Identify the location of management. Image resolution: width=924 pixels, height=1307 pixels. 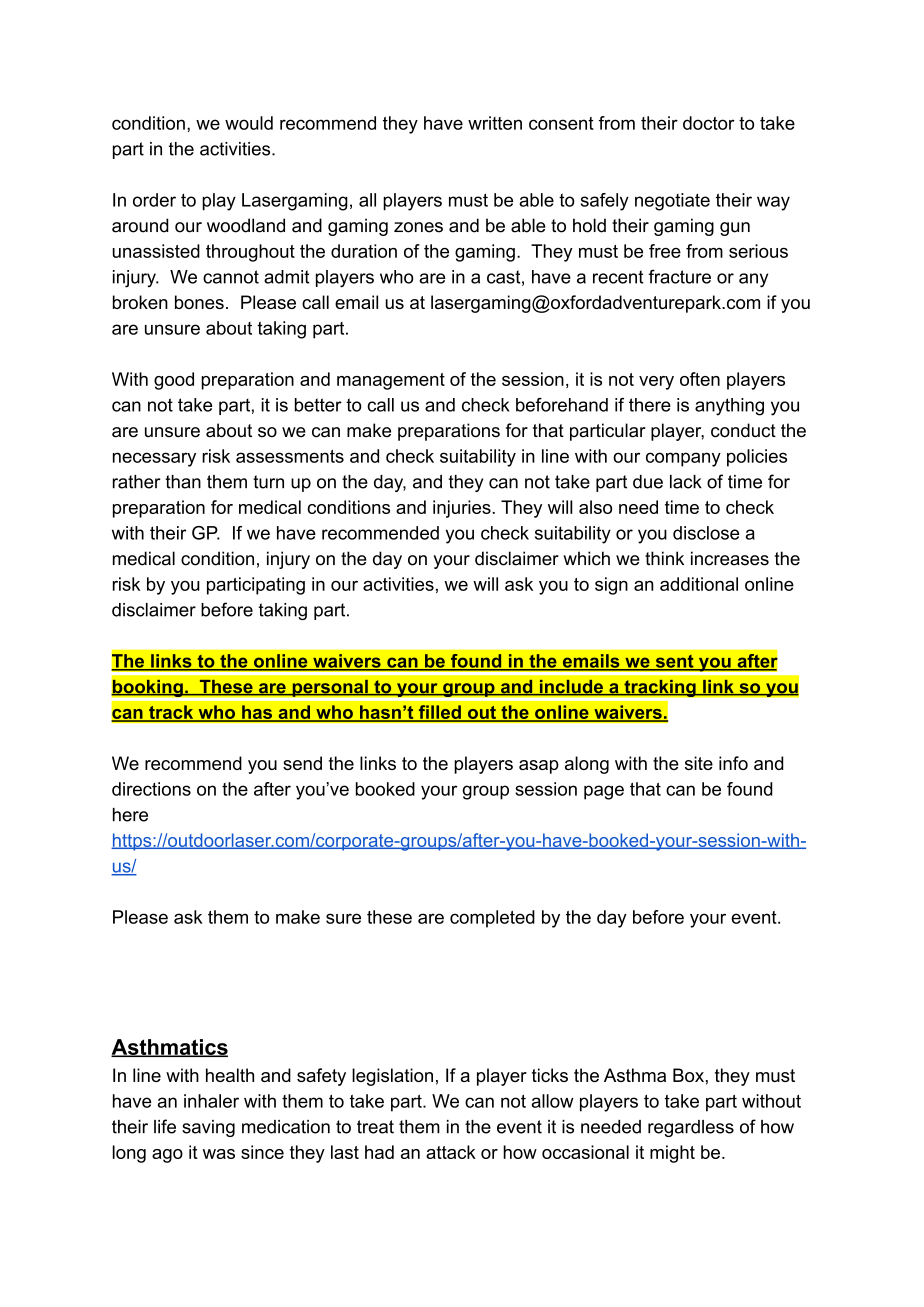
(391, 381).
